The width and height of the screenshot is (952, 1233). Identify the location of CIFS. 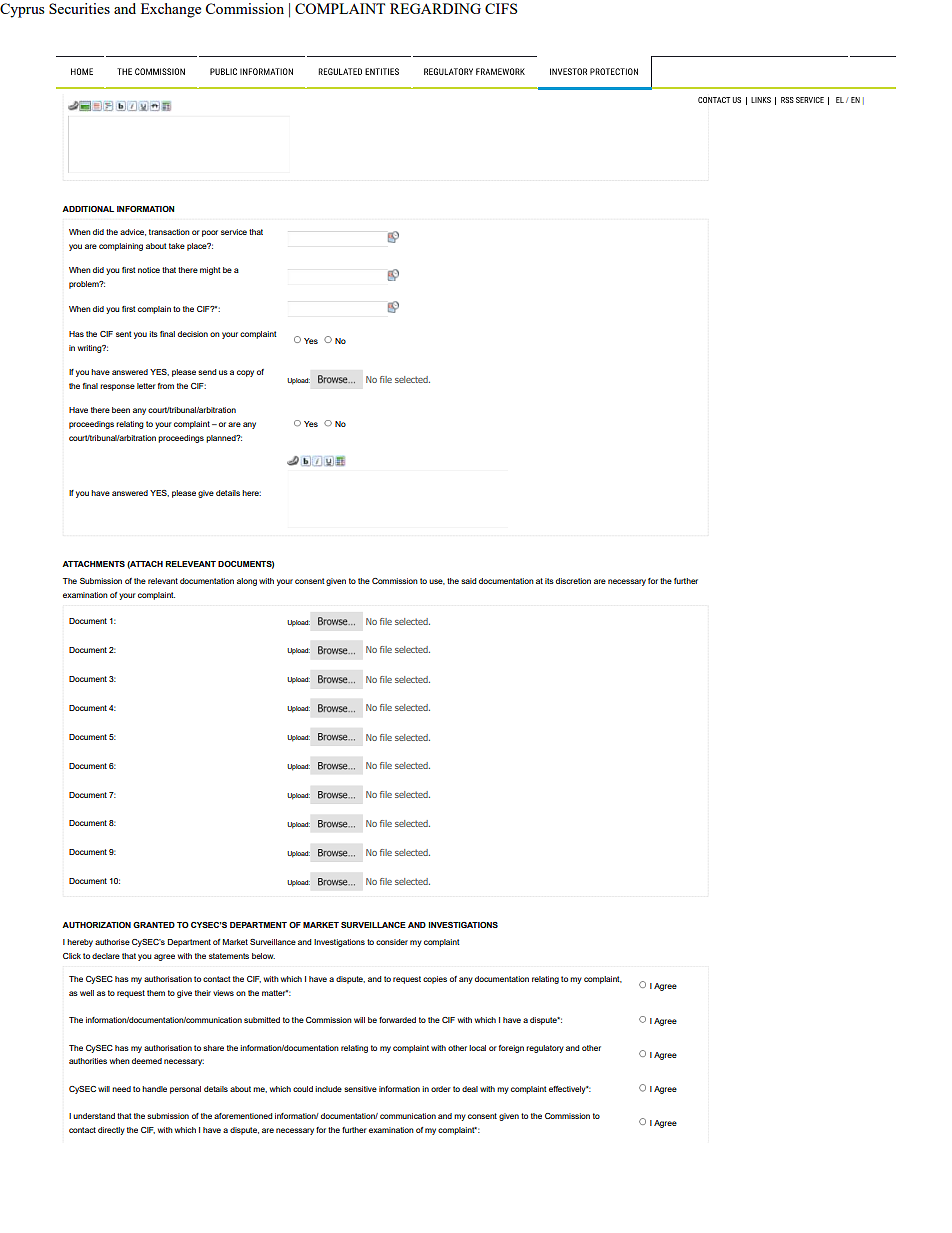
(501, 8).
